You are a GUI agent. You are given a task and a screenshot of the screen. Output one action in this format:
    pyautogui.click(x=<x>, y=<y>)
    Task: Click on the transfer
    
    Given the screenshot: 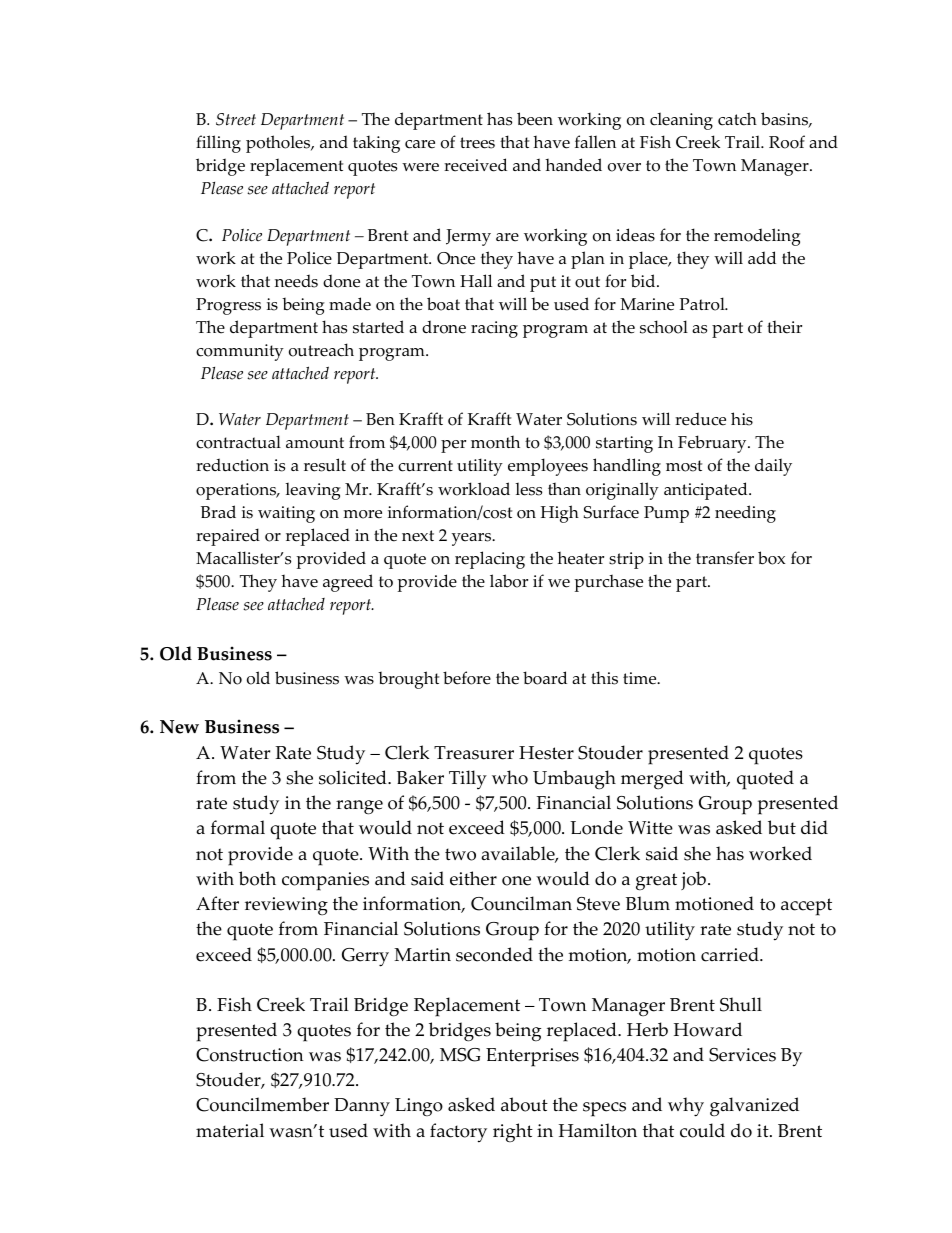 What is the action you would take?
    pyautogui.click(x=725, y=558)
